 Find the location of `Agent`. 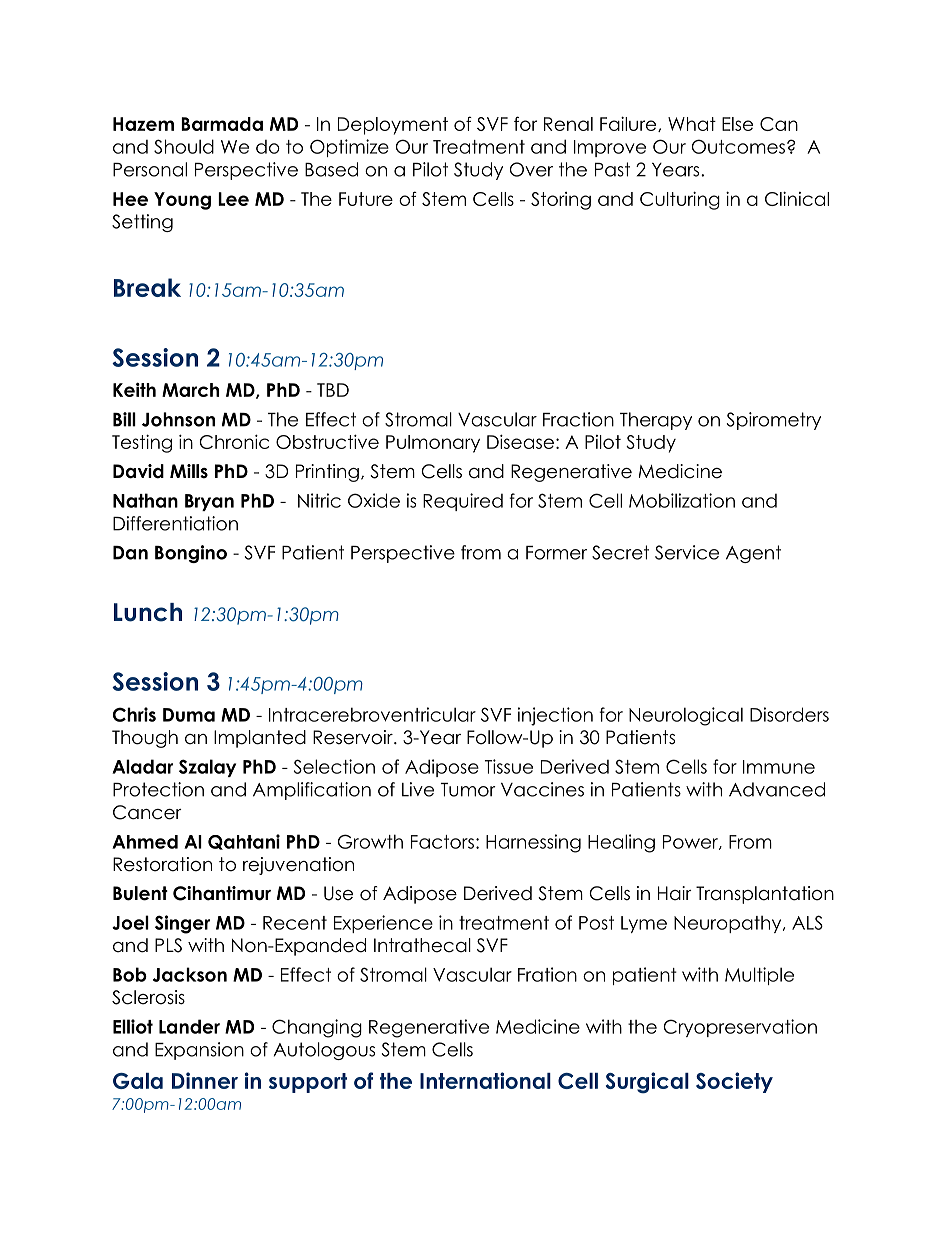

Agent is located at coordinates (753, 554).
